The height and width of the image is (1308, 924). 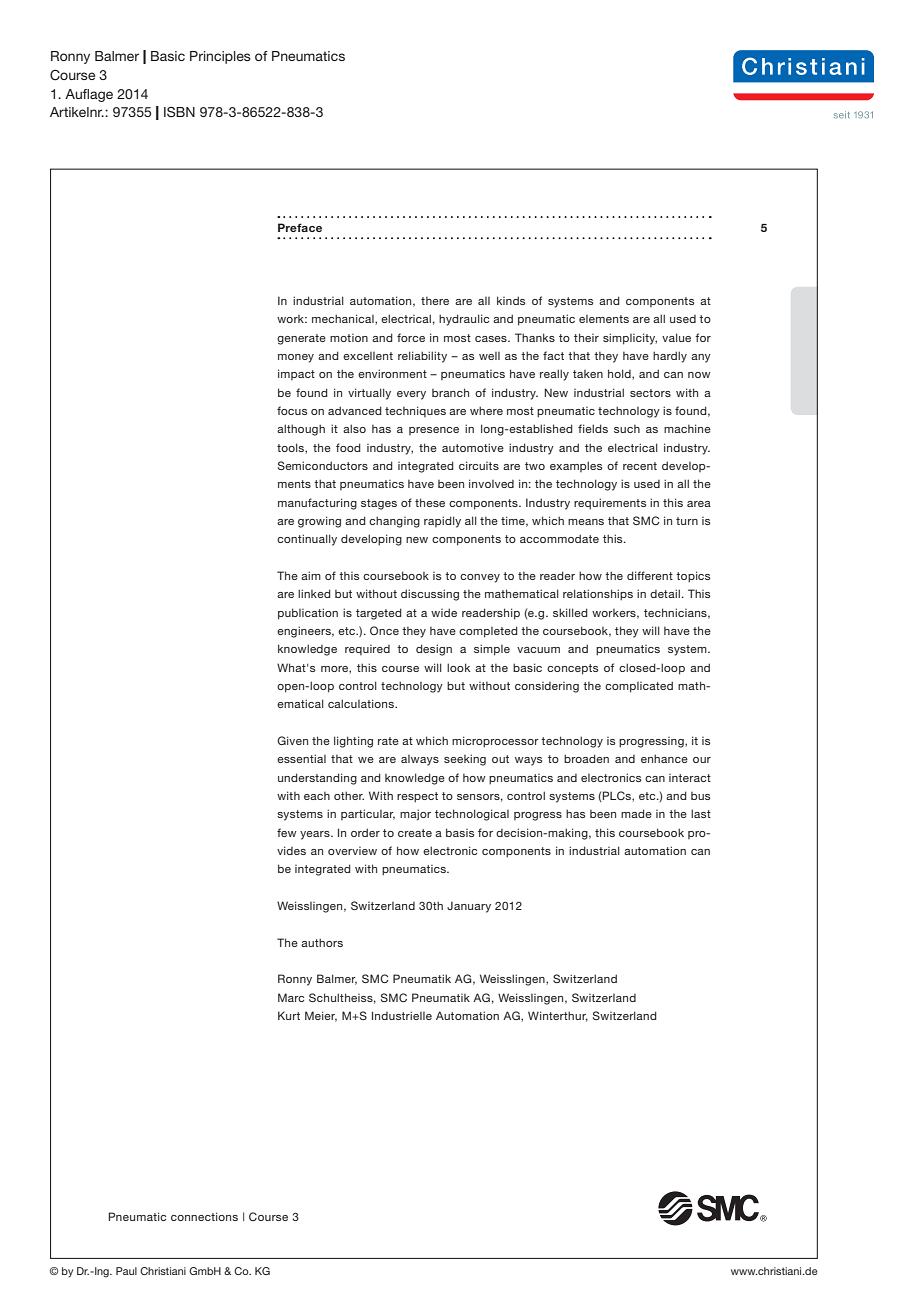 I want to click on kinds, so click(x=511, y=300).
